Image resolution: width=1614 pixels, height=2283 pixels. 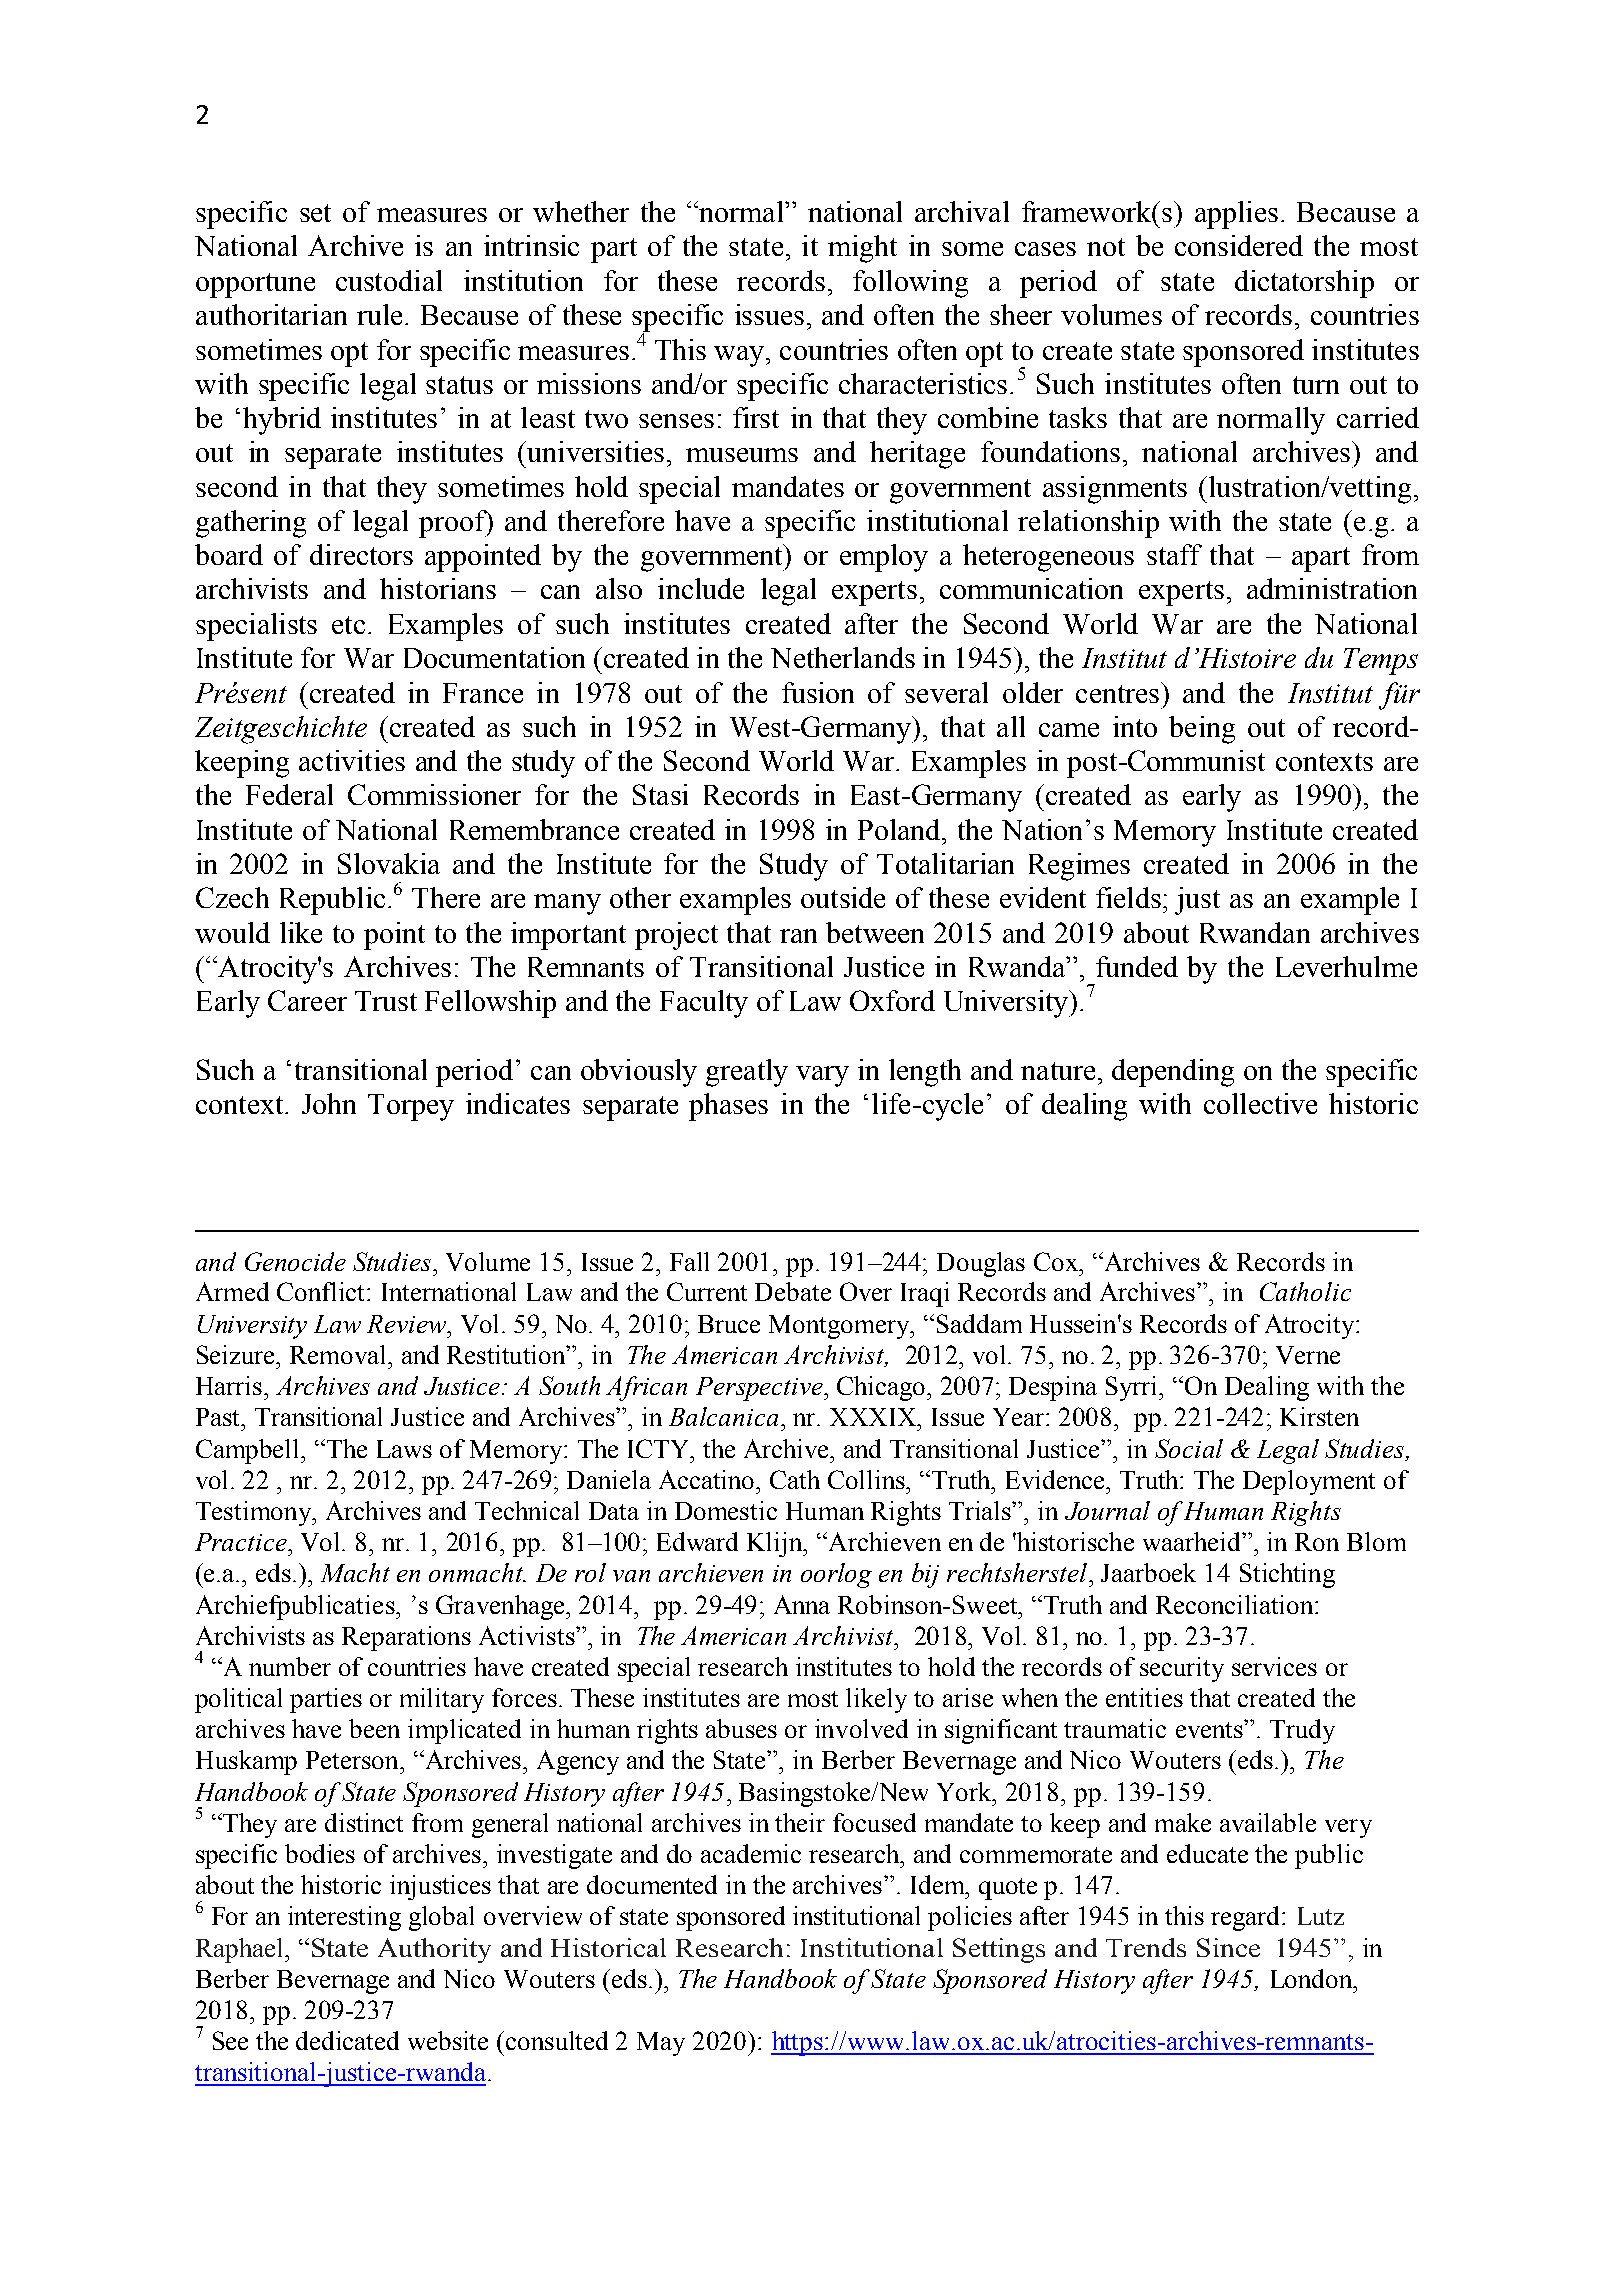 I want to click on Since, so click(x=1228, y=1947).
